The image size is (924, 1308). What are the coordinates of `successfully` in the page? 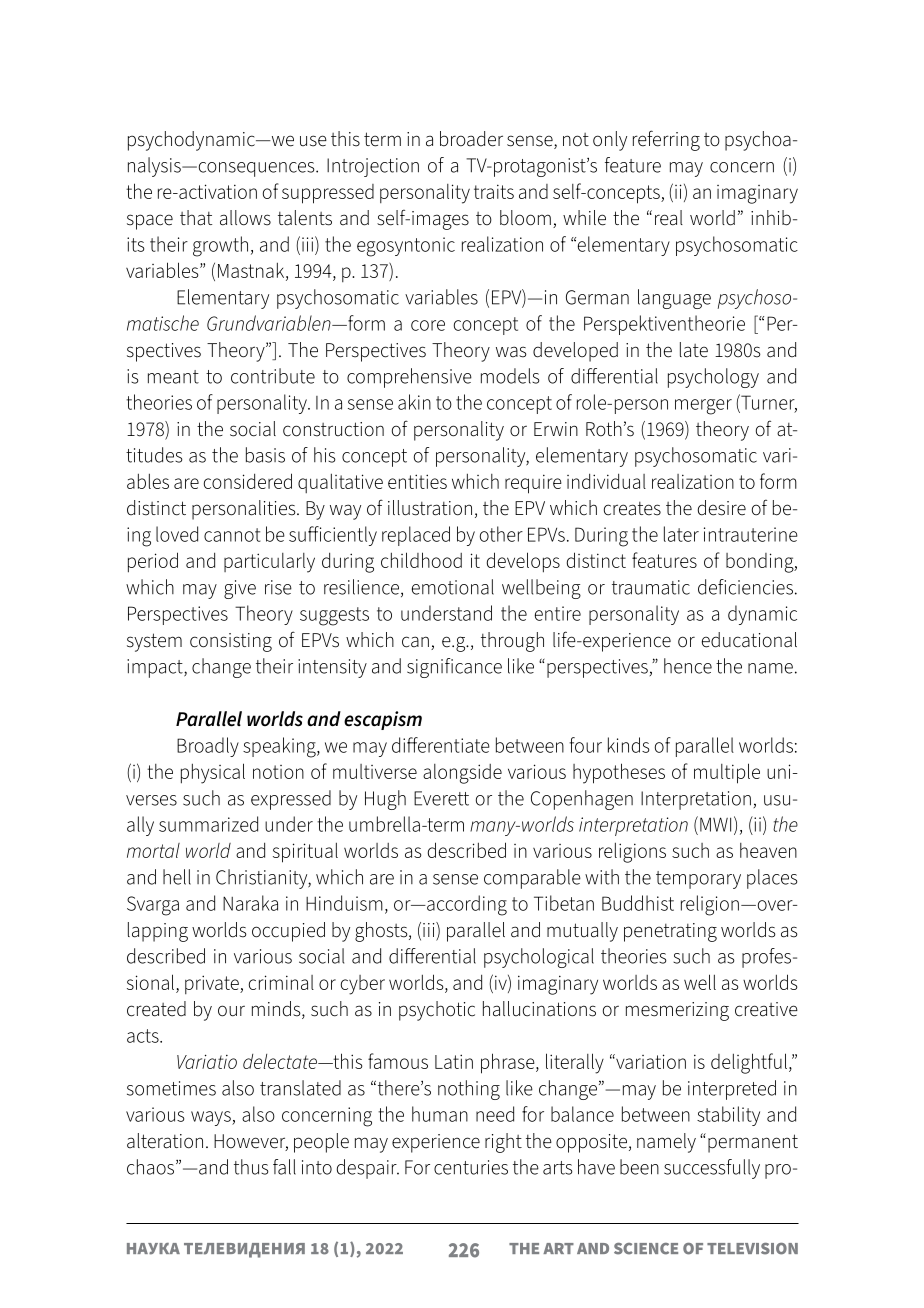 It's located at (712, 1169).
